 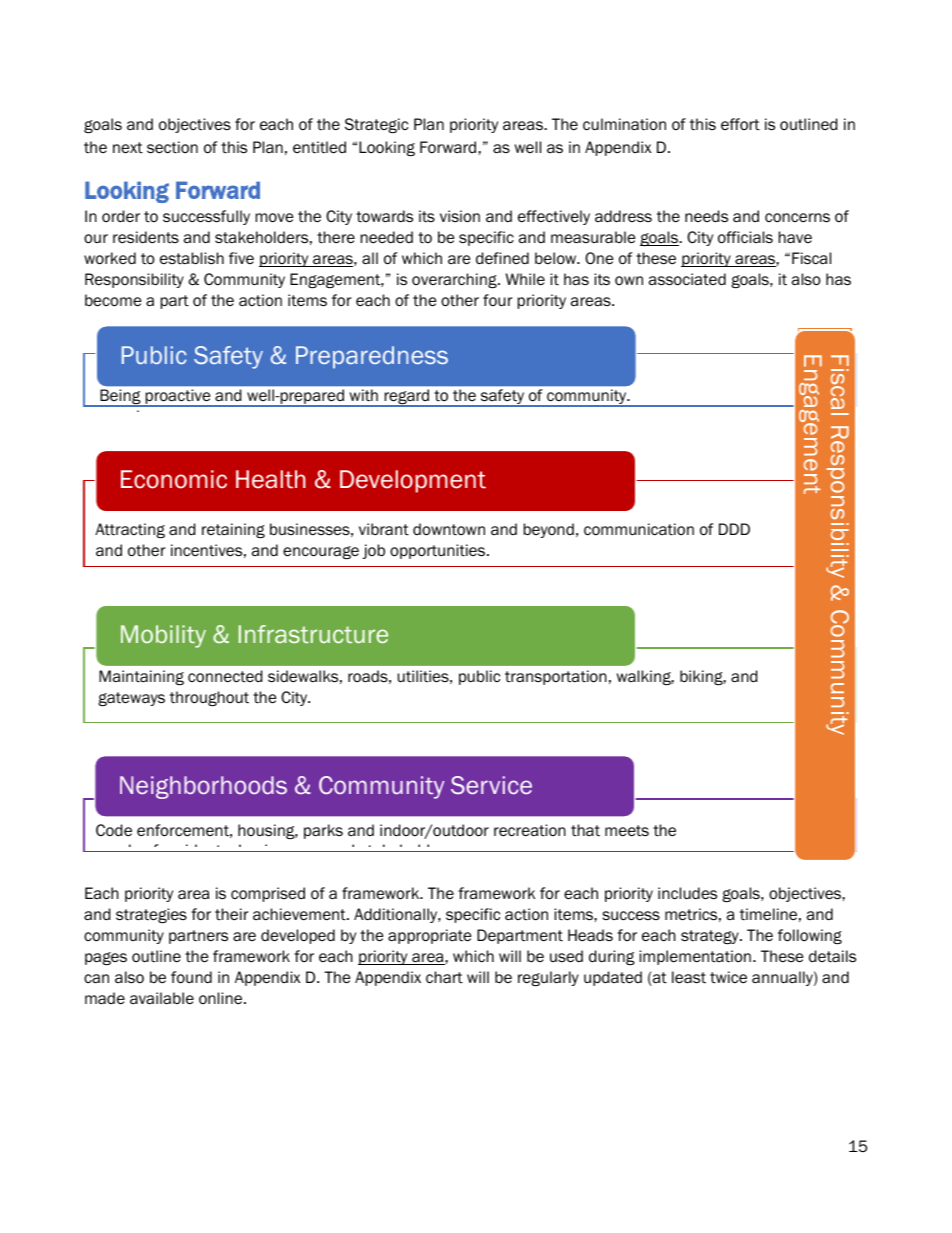 What do you see at coordinates (491, 785) in the document?
I see `Service` at bounding box center [491, 785].
